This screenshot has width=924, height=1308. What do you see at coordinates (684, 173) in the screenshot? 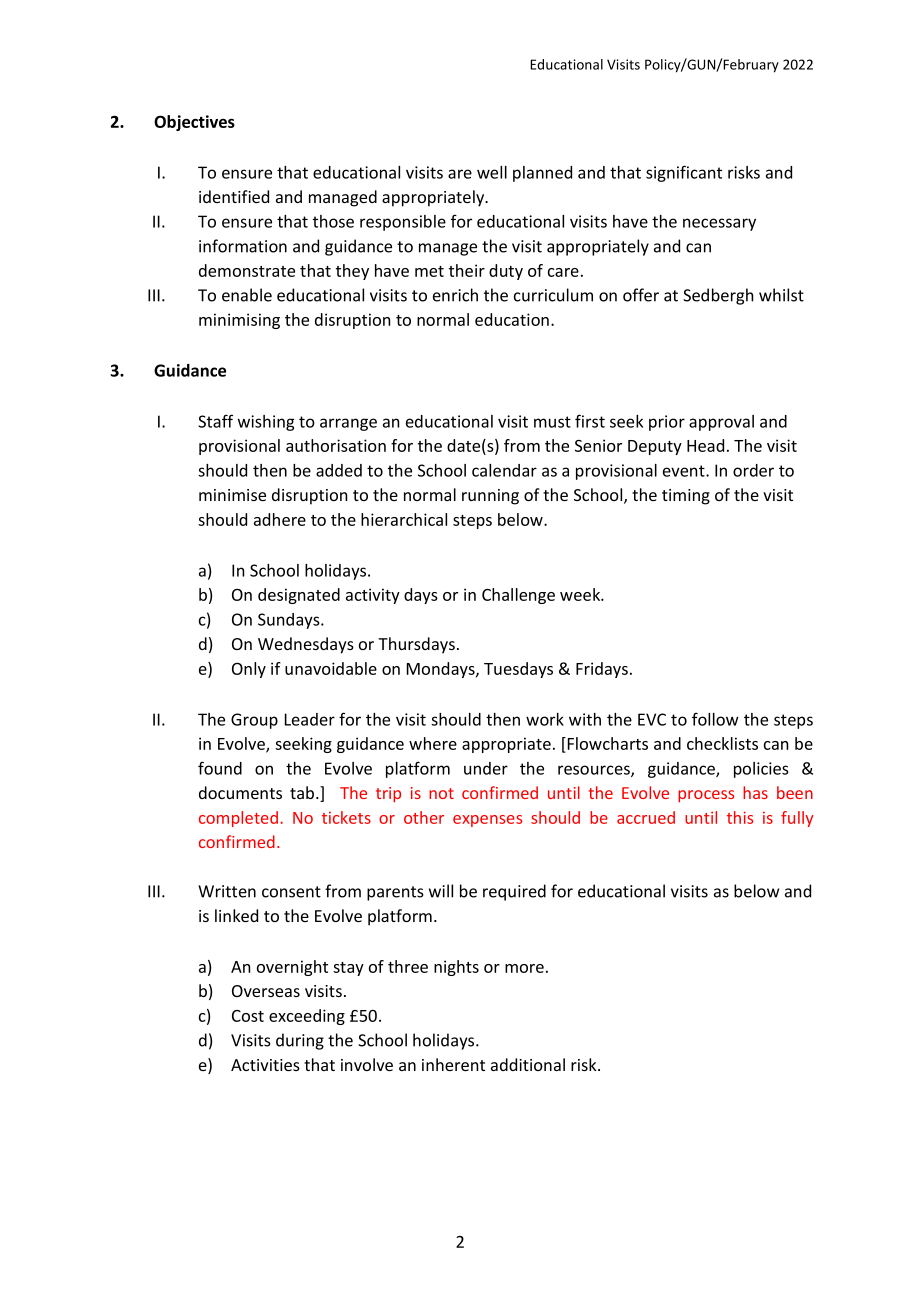
I see `significant` at bounding box center [684, 173].
